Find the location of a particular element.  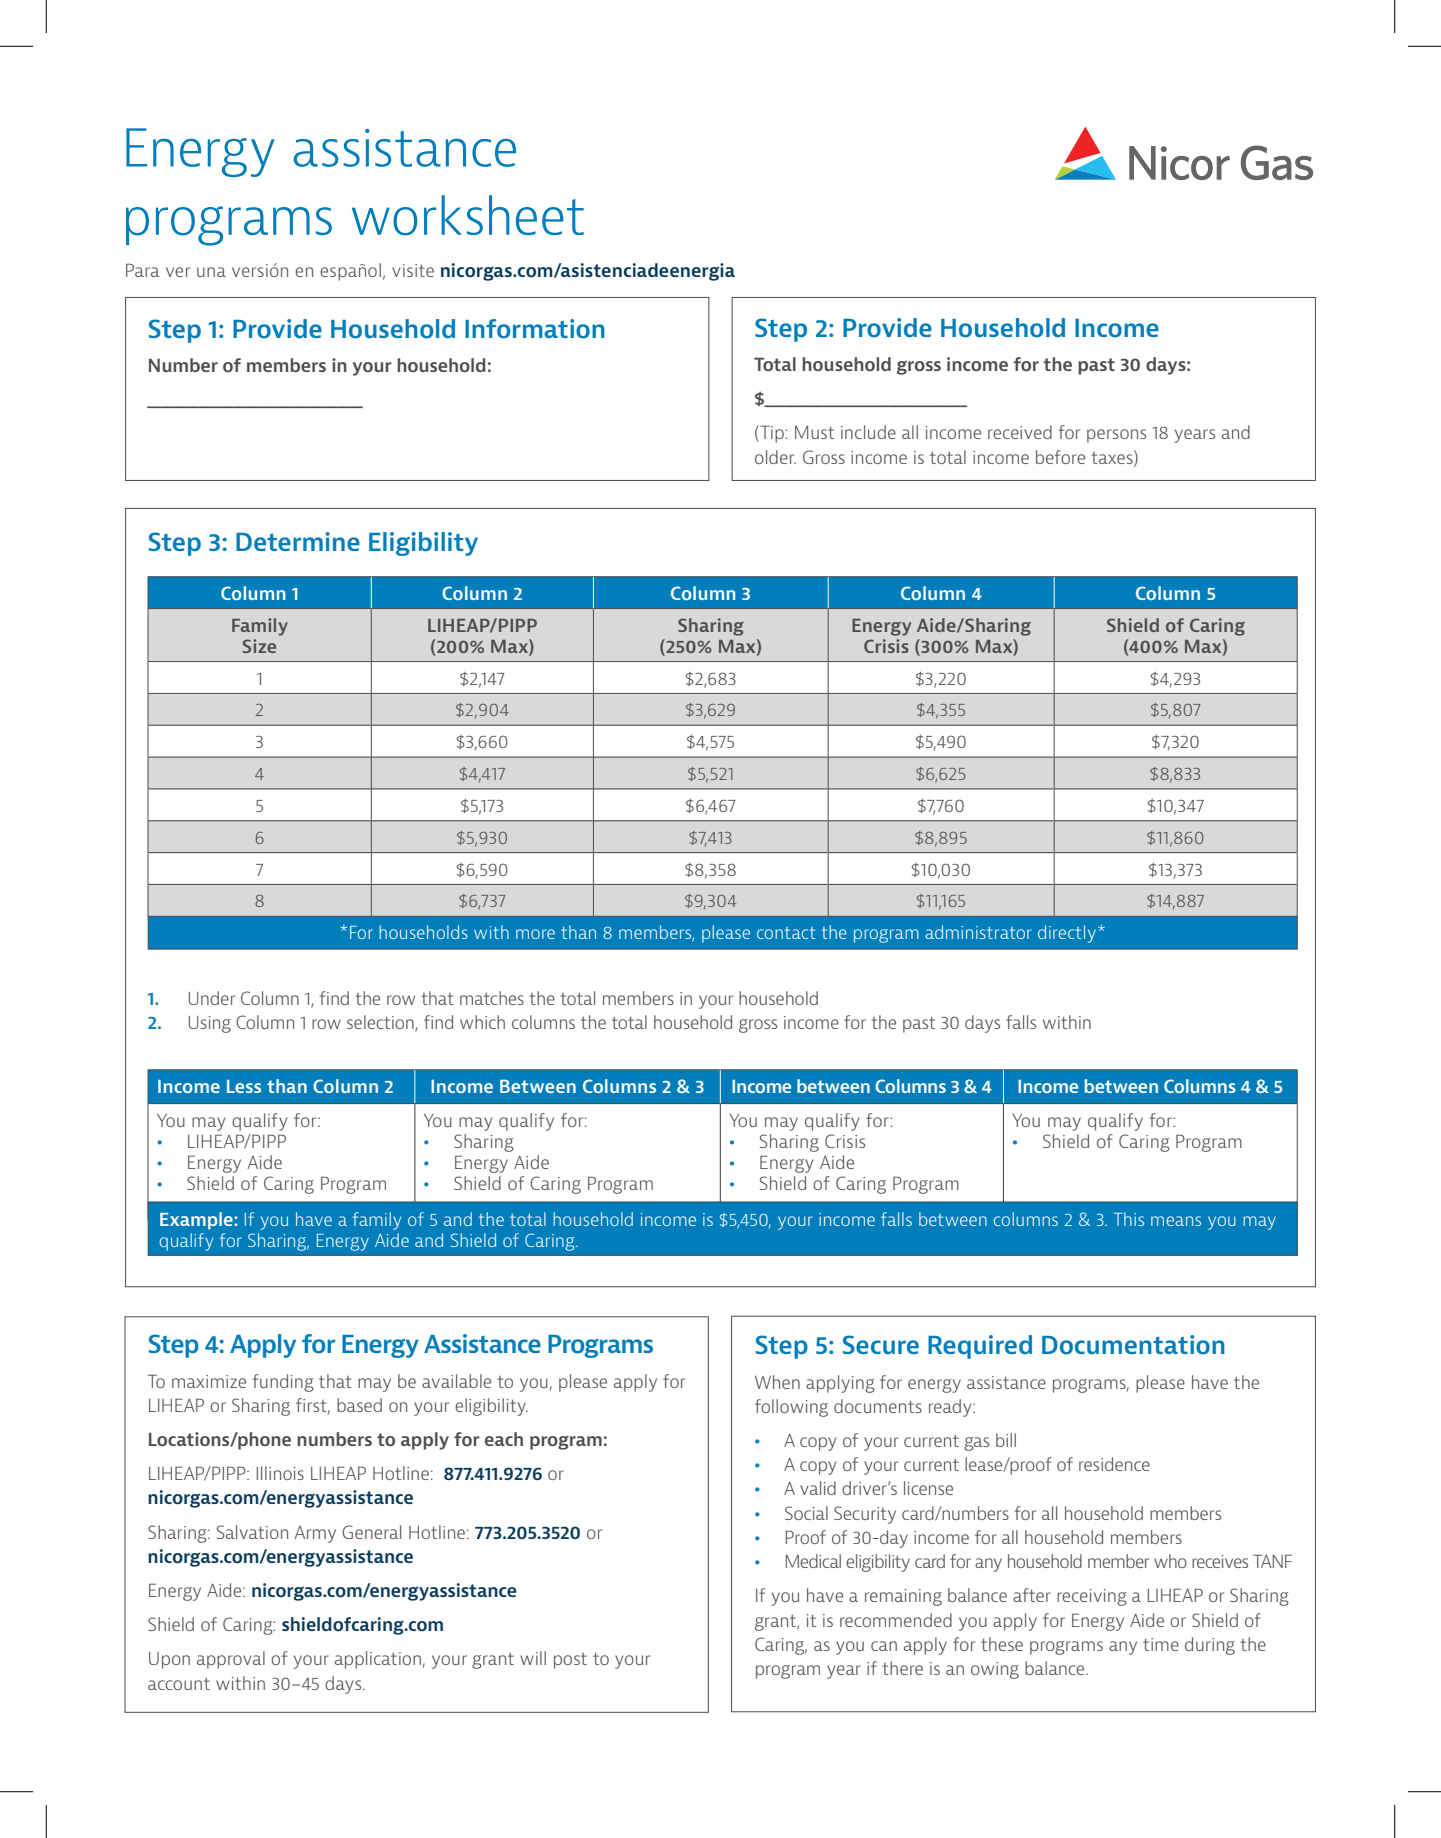

post is located at coordinates (570, 1661).
